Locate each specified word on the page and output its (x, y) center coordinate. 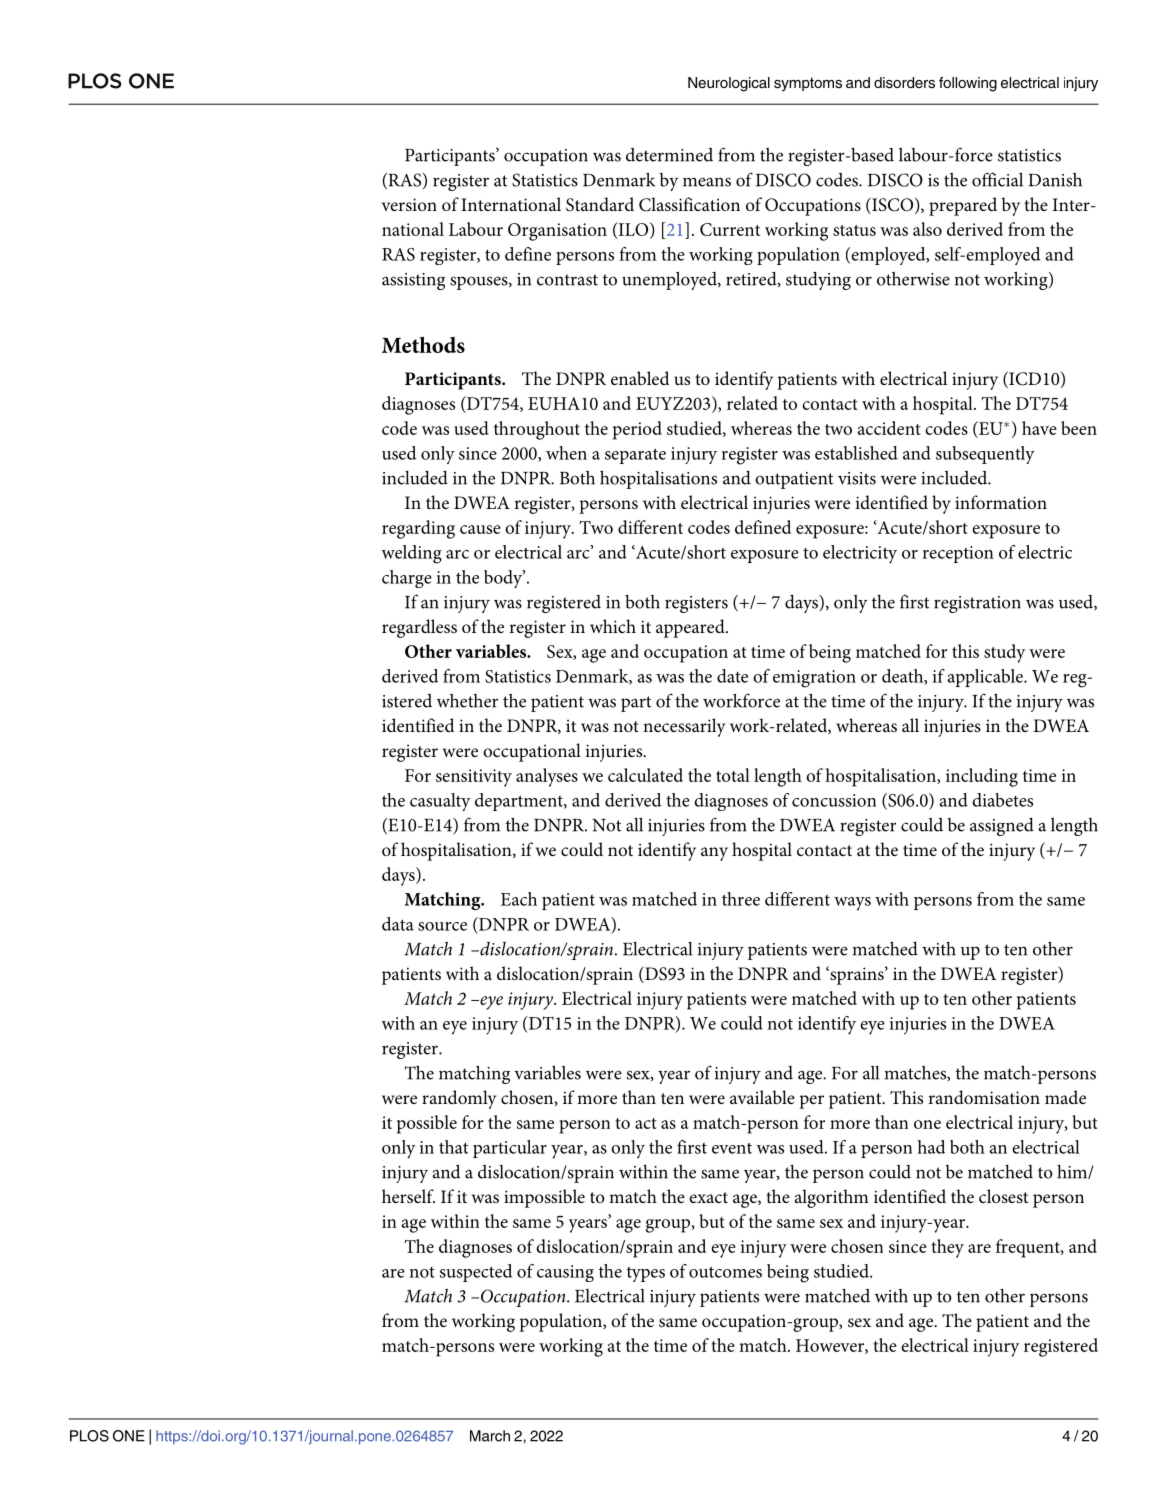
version (409, 204)
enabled (640, 378)
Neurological (729, 84)
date (732, 676)
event (732, 1148)
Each (519, 899)
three (741, 899)
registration (977, 604)
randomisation (984, 1097)
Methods (423, 344)
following (968, 84)
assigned (1002, 827)
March (490, 1436)
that (454, 1147)
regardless (419, 628)
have (1039, 428)
